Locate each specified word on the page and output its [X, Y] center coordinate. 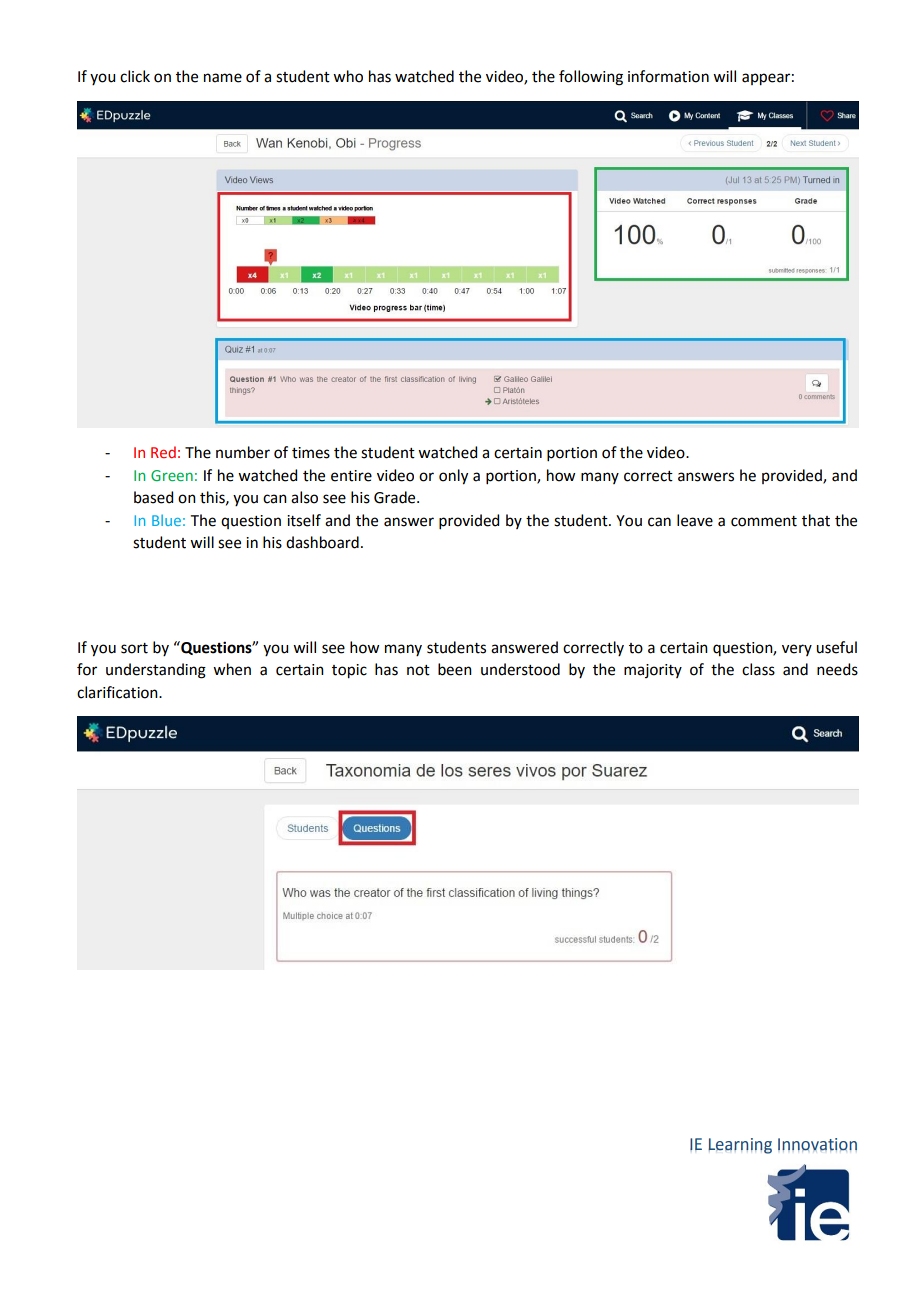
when [232, 669]
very [797, 650]
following [591, 78]
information [668, 76]
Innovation [817, 1144]
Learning [740, 1146]
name [223, 78]
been [455, 669]
